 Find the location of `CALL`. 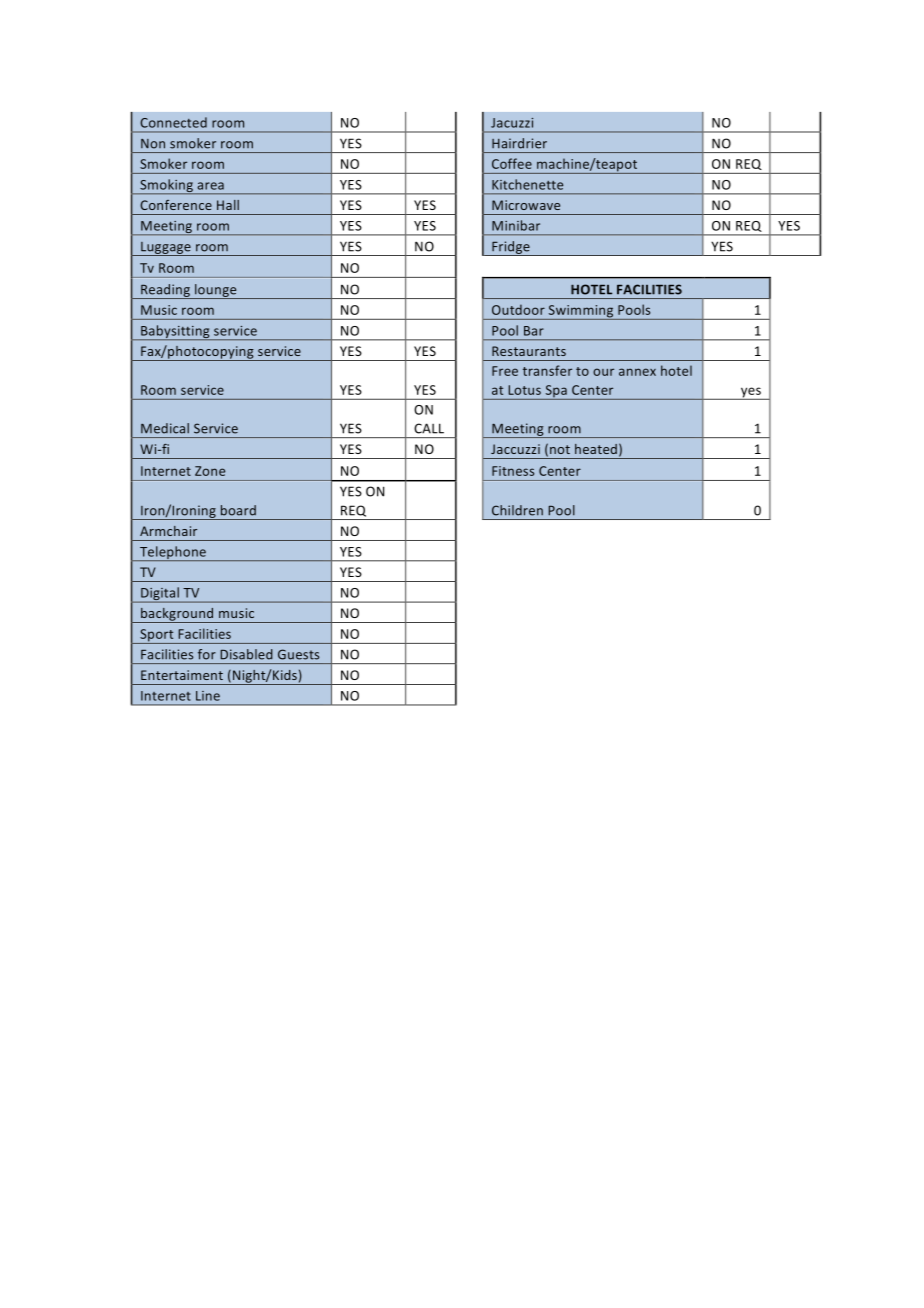

CALL is located at coordinates (429, 428).
